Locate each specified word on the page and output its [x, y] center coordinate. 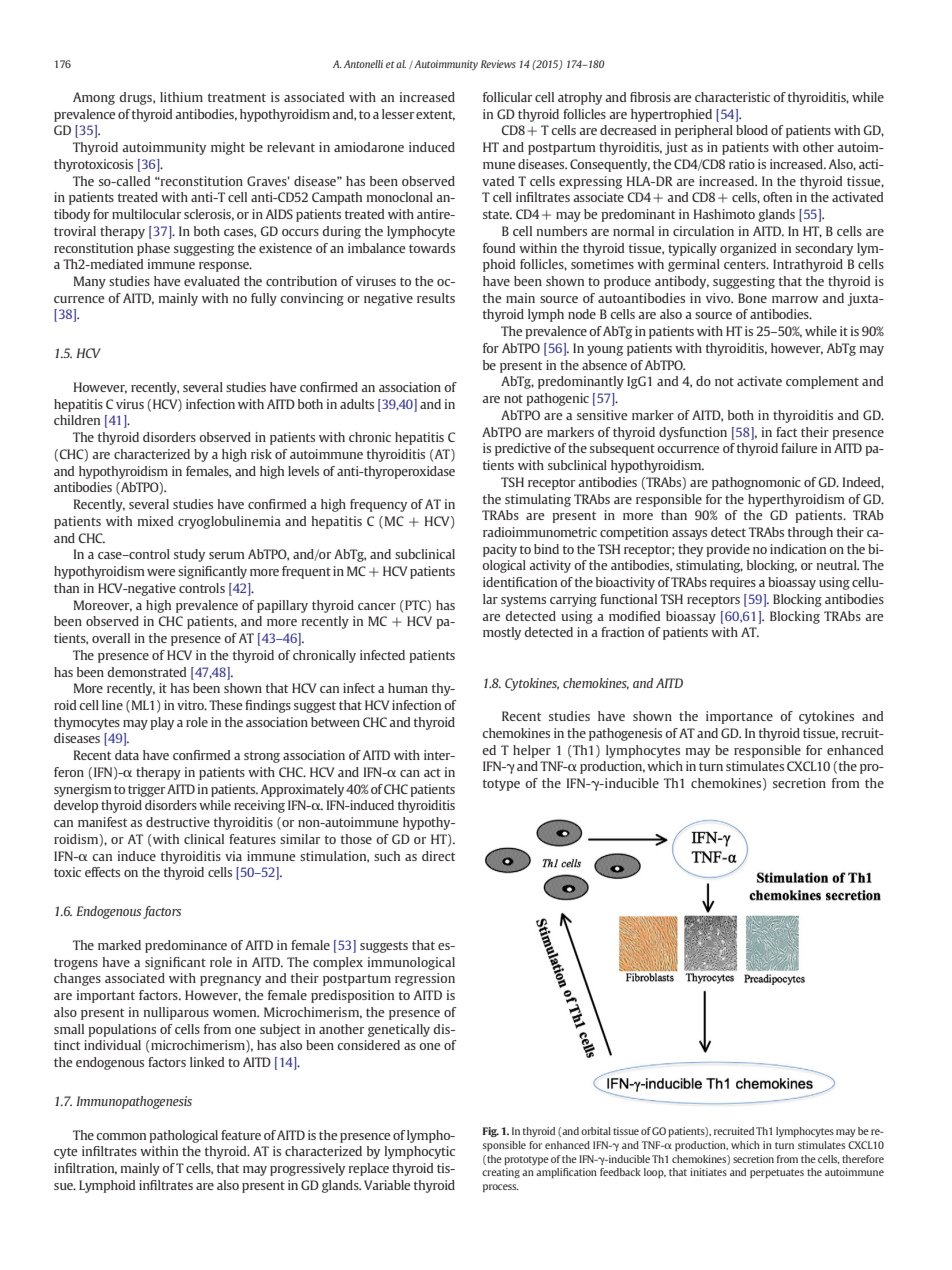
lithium [181, 97]
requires [733, 583]
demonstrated [146, 672]
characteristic [732, 97]
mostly [502, 633]
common [121, 1136]
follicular [507, 97]
